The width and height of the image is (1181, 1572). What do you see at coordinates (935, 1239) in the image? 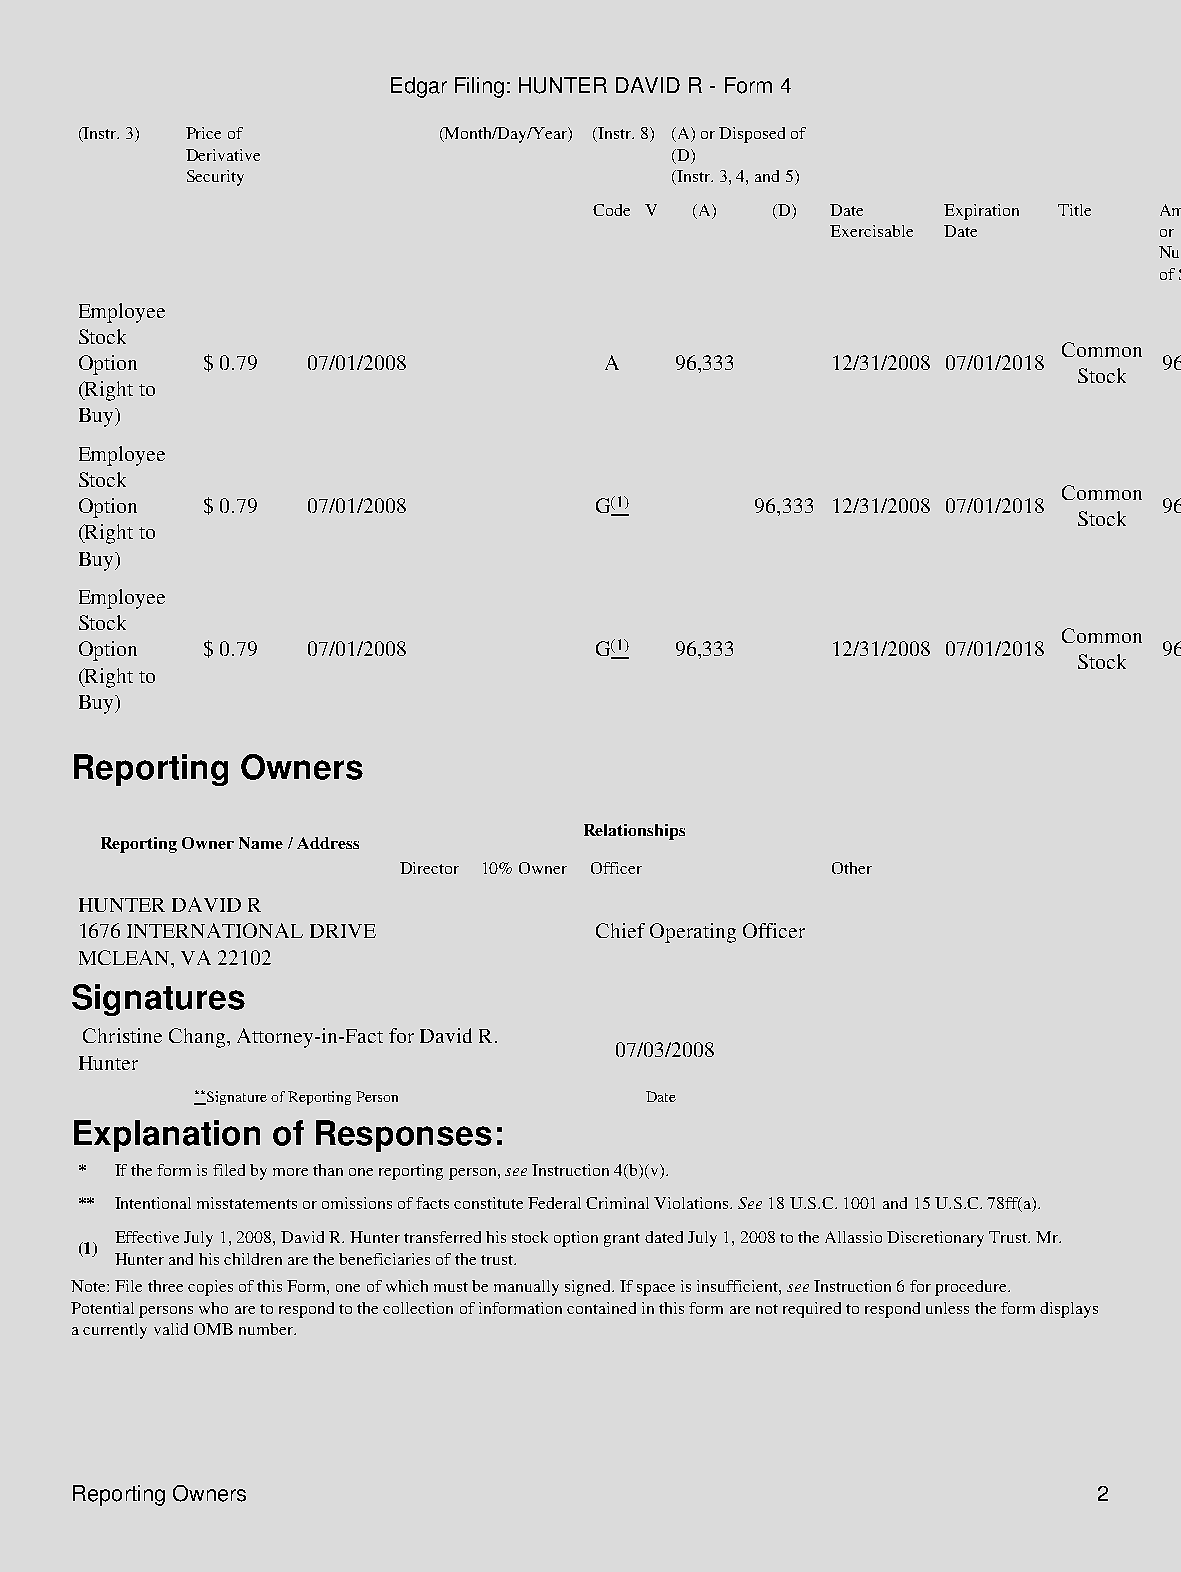
I see `Discretionary` at bounding box center [935, 1239].
